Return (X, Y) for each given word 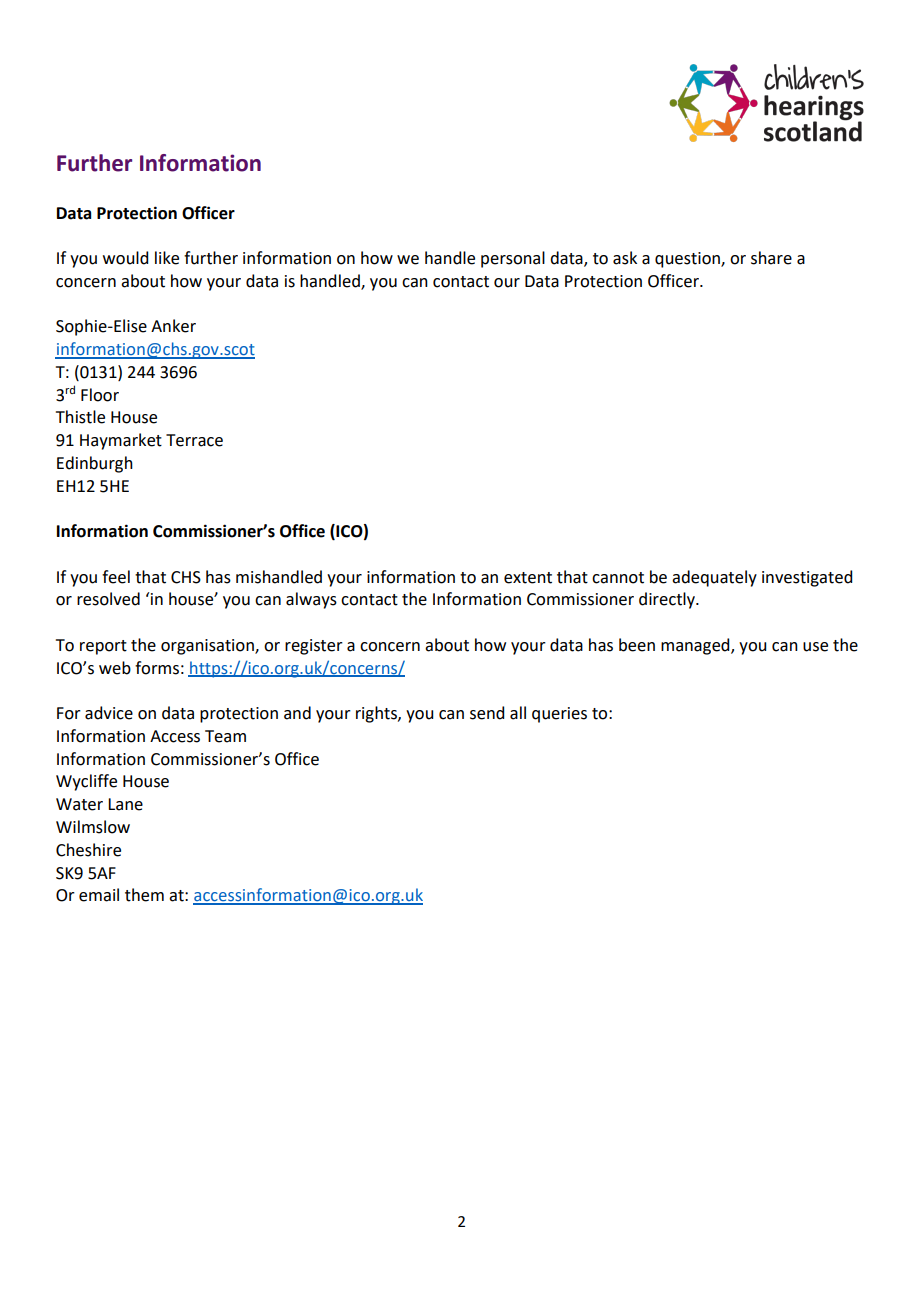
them (144, 895)
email (99, 895)
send (487, 713)
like (167, 258)
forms (157, 668)
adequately (714, 578)
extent (528, 578)
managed (696, 646)
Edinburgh (95, 464)
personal (513, 259)
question (688, 260)
